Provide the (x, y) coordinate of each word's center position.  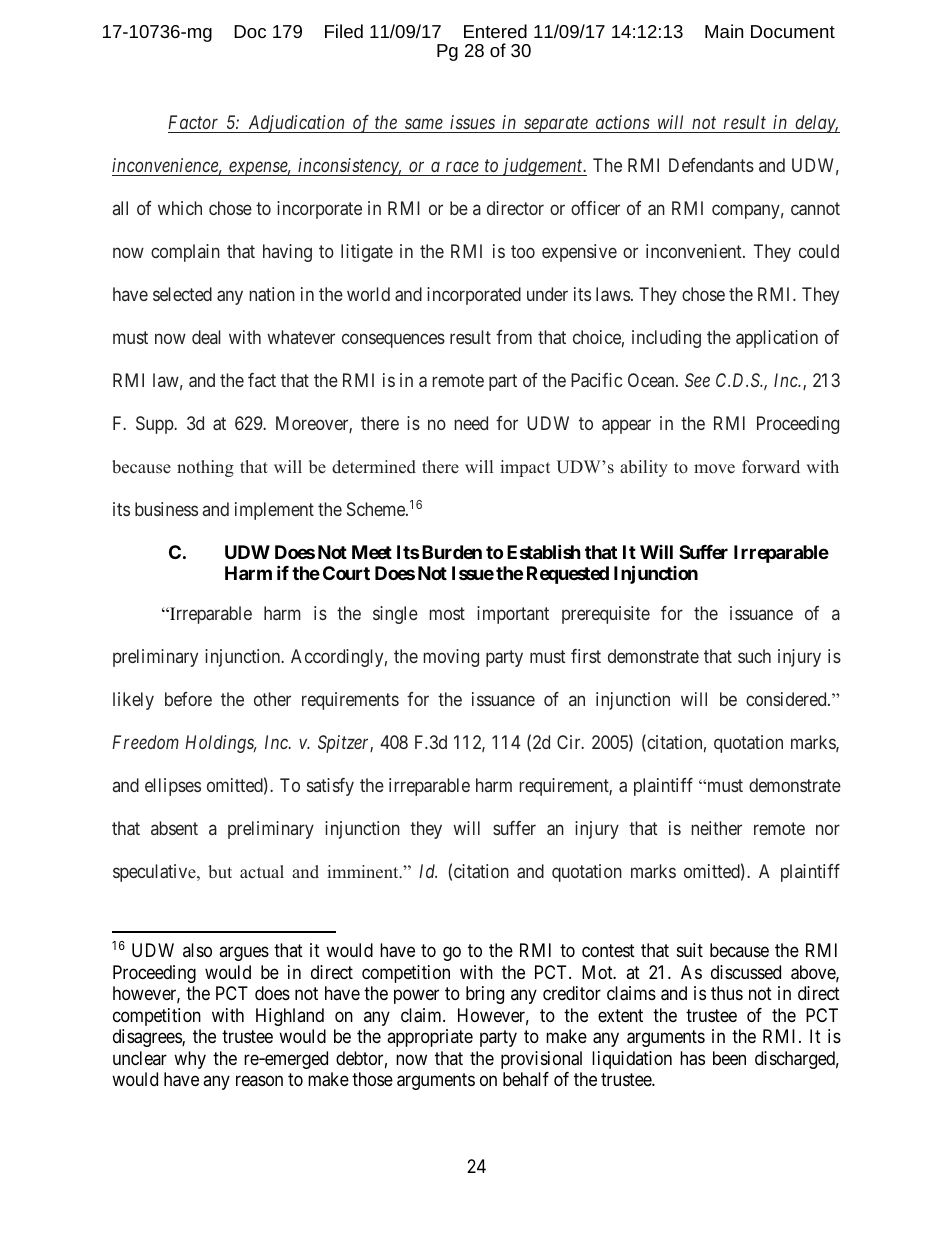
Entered (495, 31)
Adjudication (296, 124)
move (714, 469)
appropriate (430, 1038)
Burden (450, 552)
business (166, 509)
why (190, 1060)
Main (724, 31)
